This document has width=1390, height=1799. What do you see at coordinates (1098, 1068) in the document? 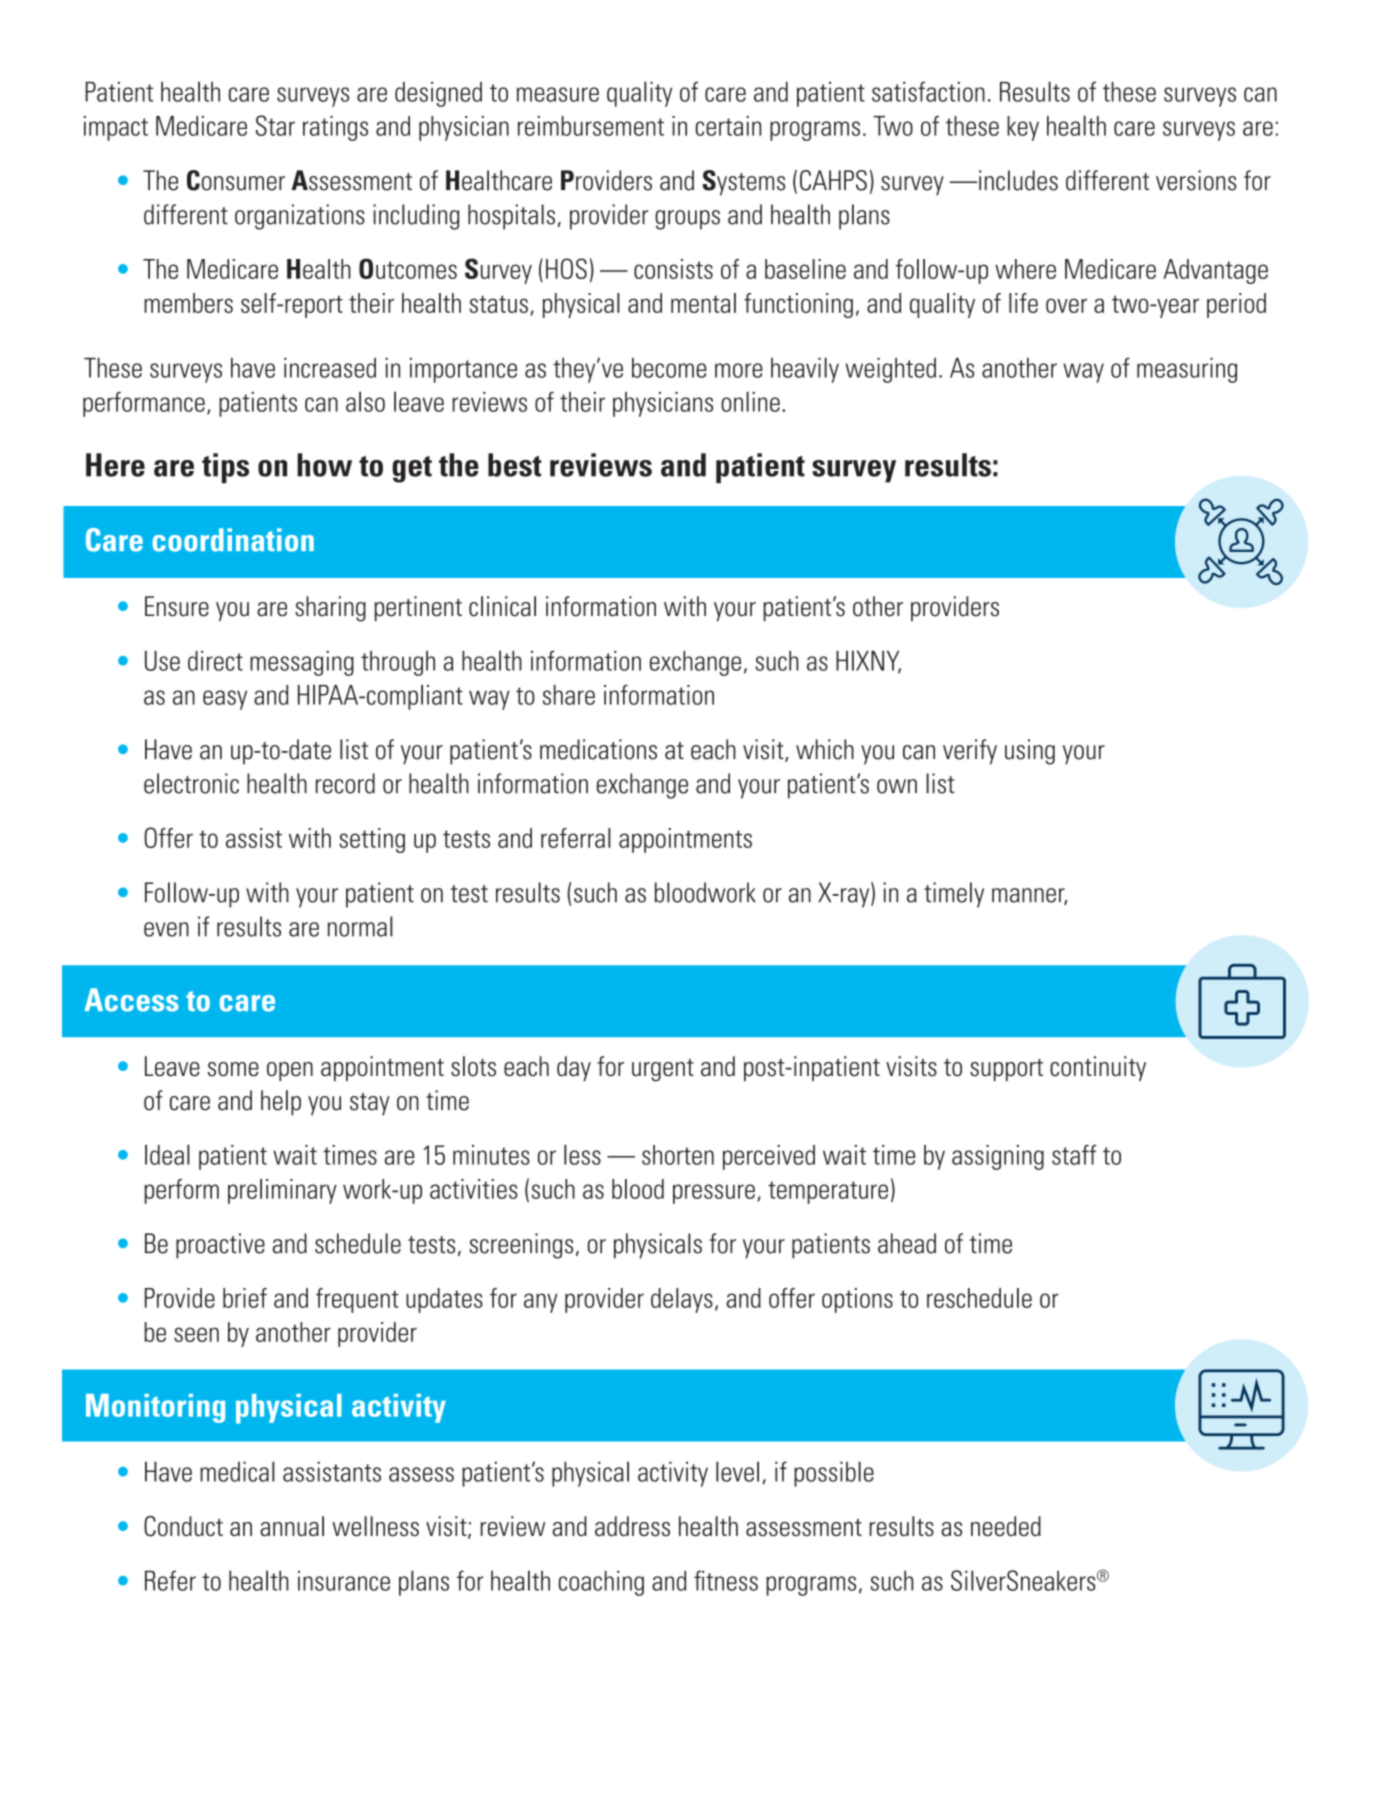
I see `continuity` at bounding box center [1098, 1068].
